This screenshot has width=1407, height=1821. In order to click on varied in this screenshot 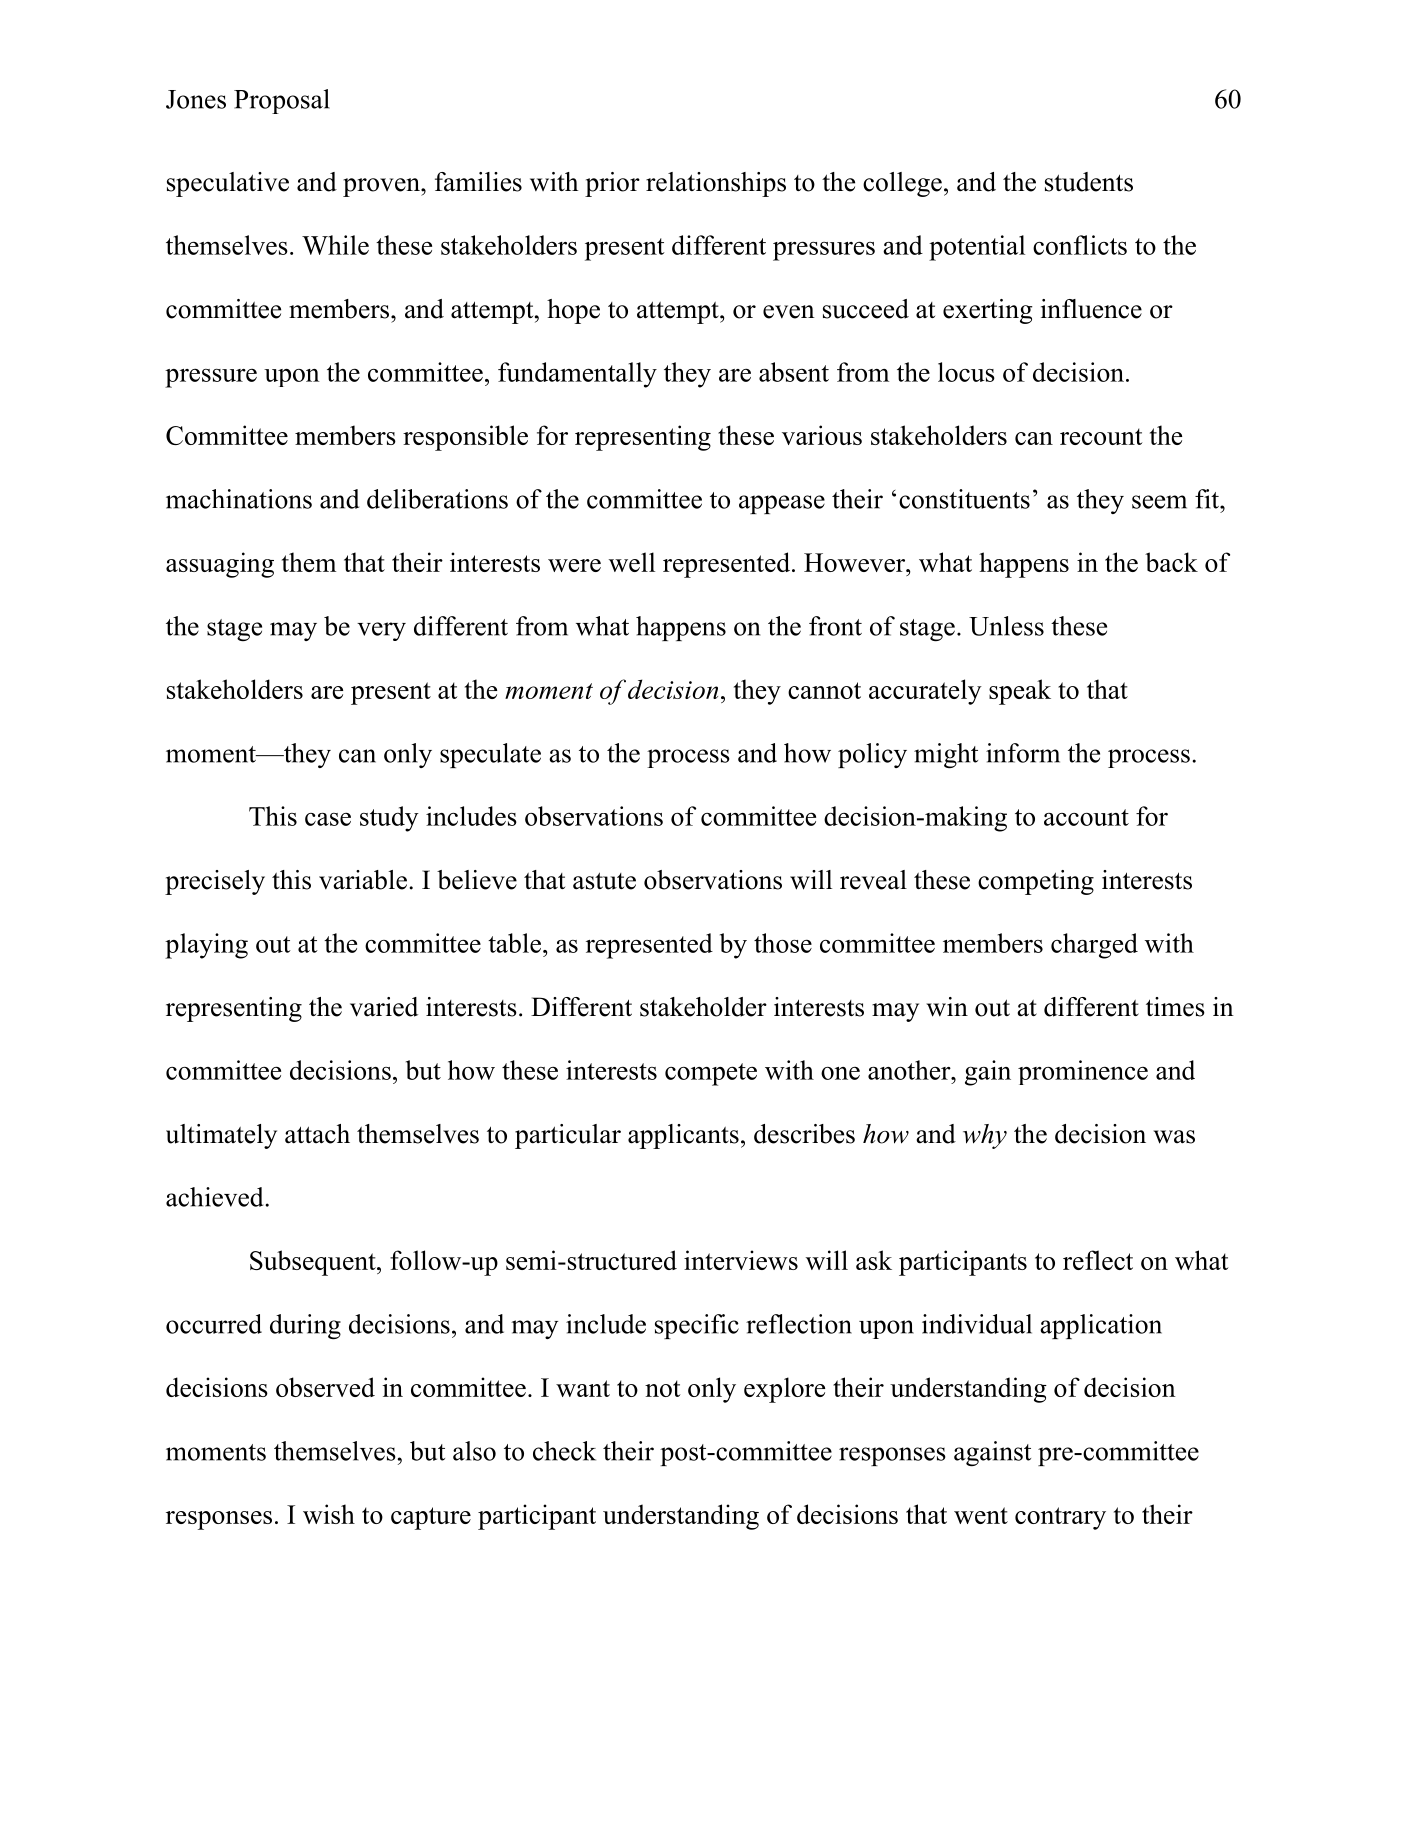, I will do `click(384, 1007)`.
